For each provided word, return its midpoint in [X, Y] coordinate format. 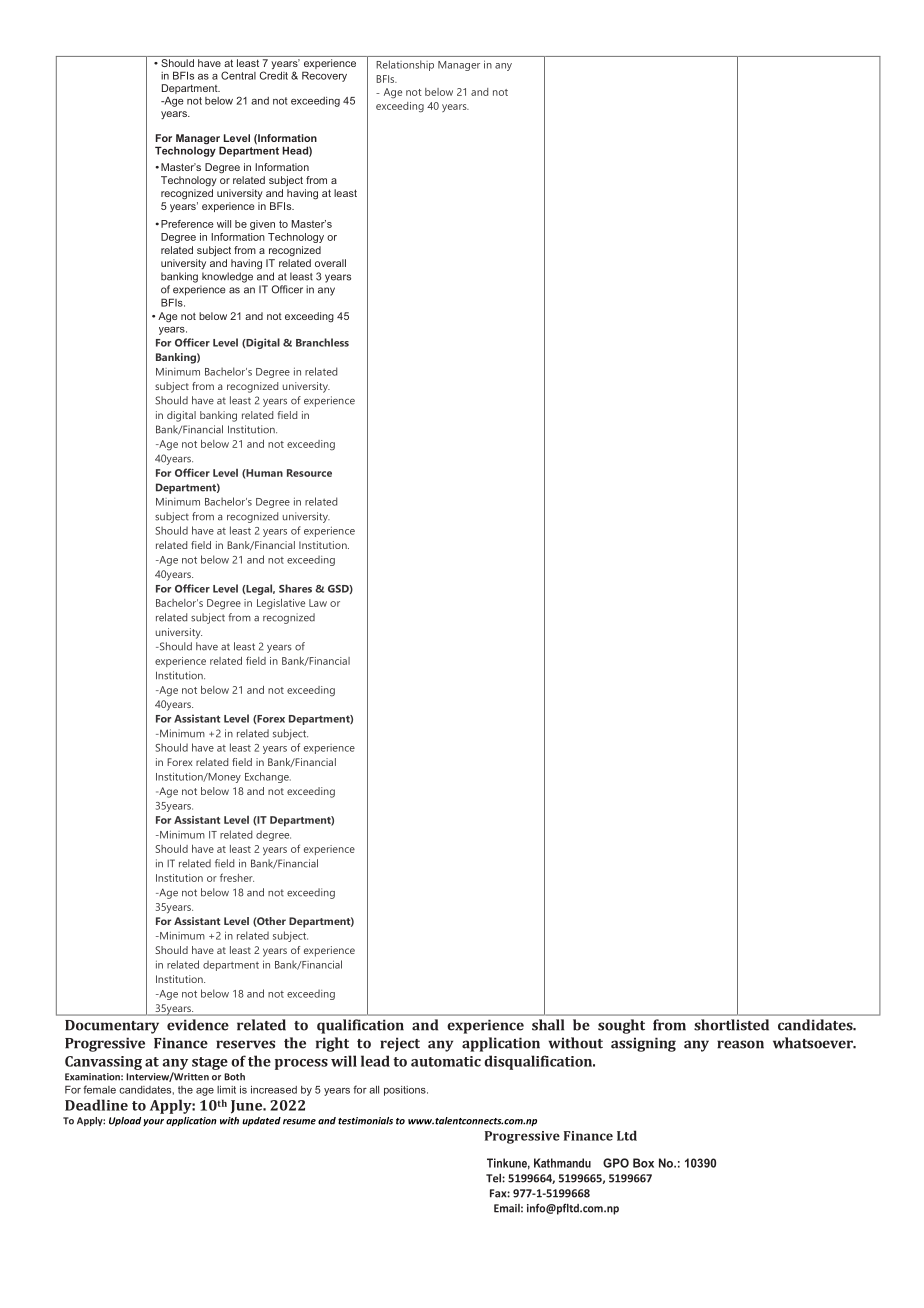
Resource [309, 473]
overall [330, 263]
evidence [198, 1025]
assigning [643, 1044]
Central [238, 75]
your [153, 1122]
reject [400, 1044]
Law [318, 603]
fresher [237, 877]
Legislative [281, 604]
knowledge [227, 277]
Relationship [405, 65]
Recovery [324, 76]
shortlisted [731, 1025]
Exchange [268, 777]
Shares [295, 588]
